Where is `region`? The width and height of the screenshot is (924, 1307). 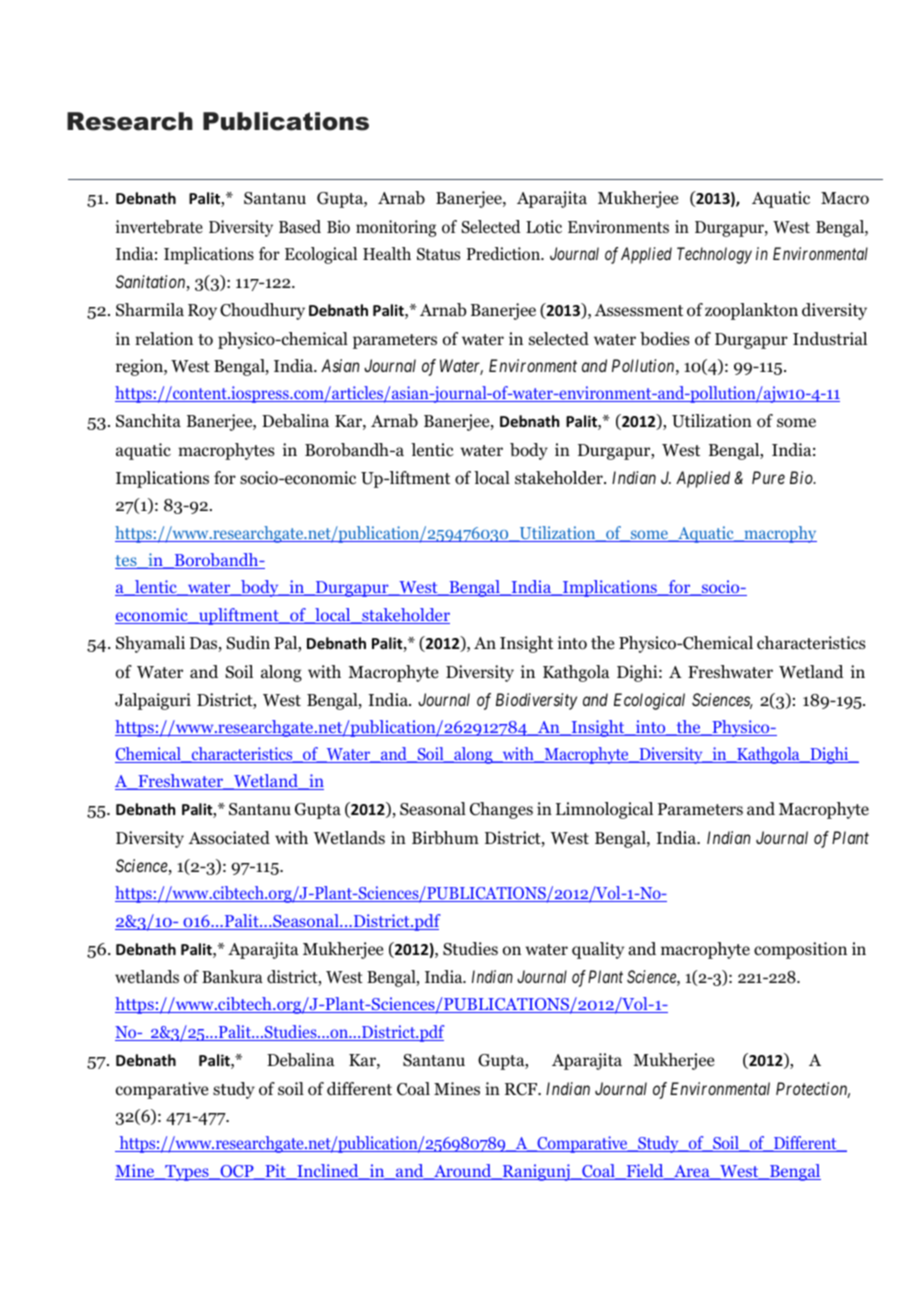 region is located at coordinates (140, 367).
